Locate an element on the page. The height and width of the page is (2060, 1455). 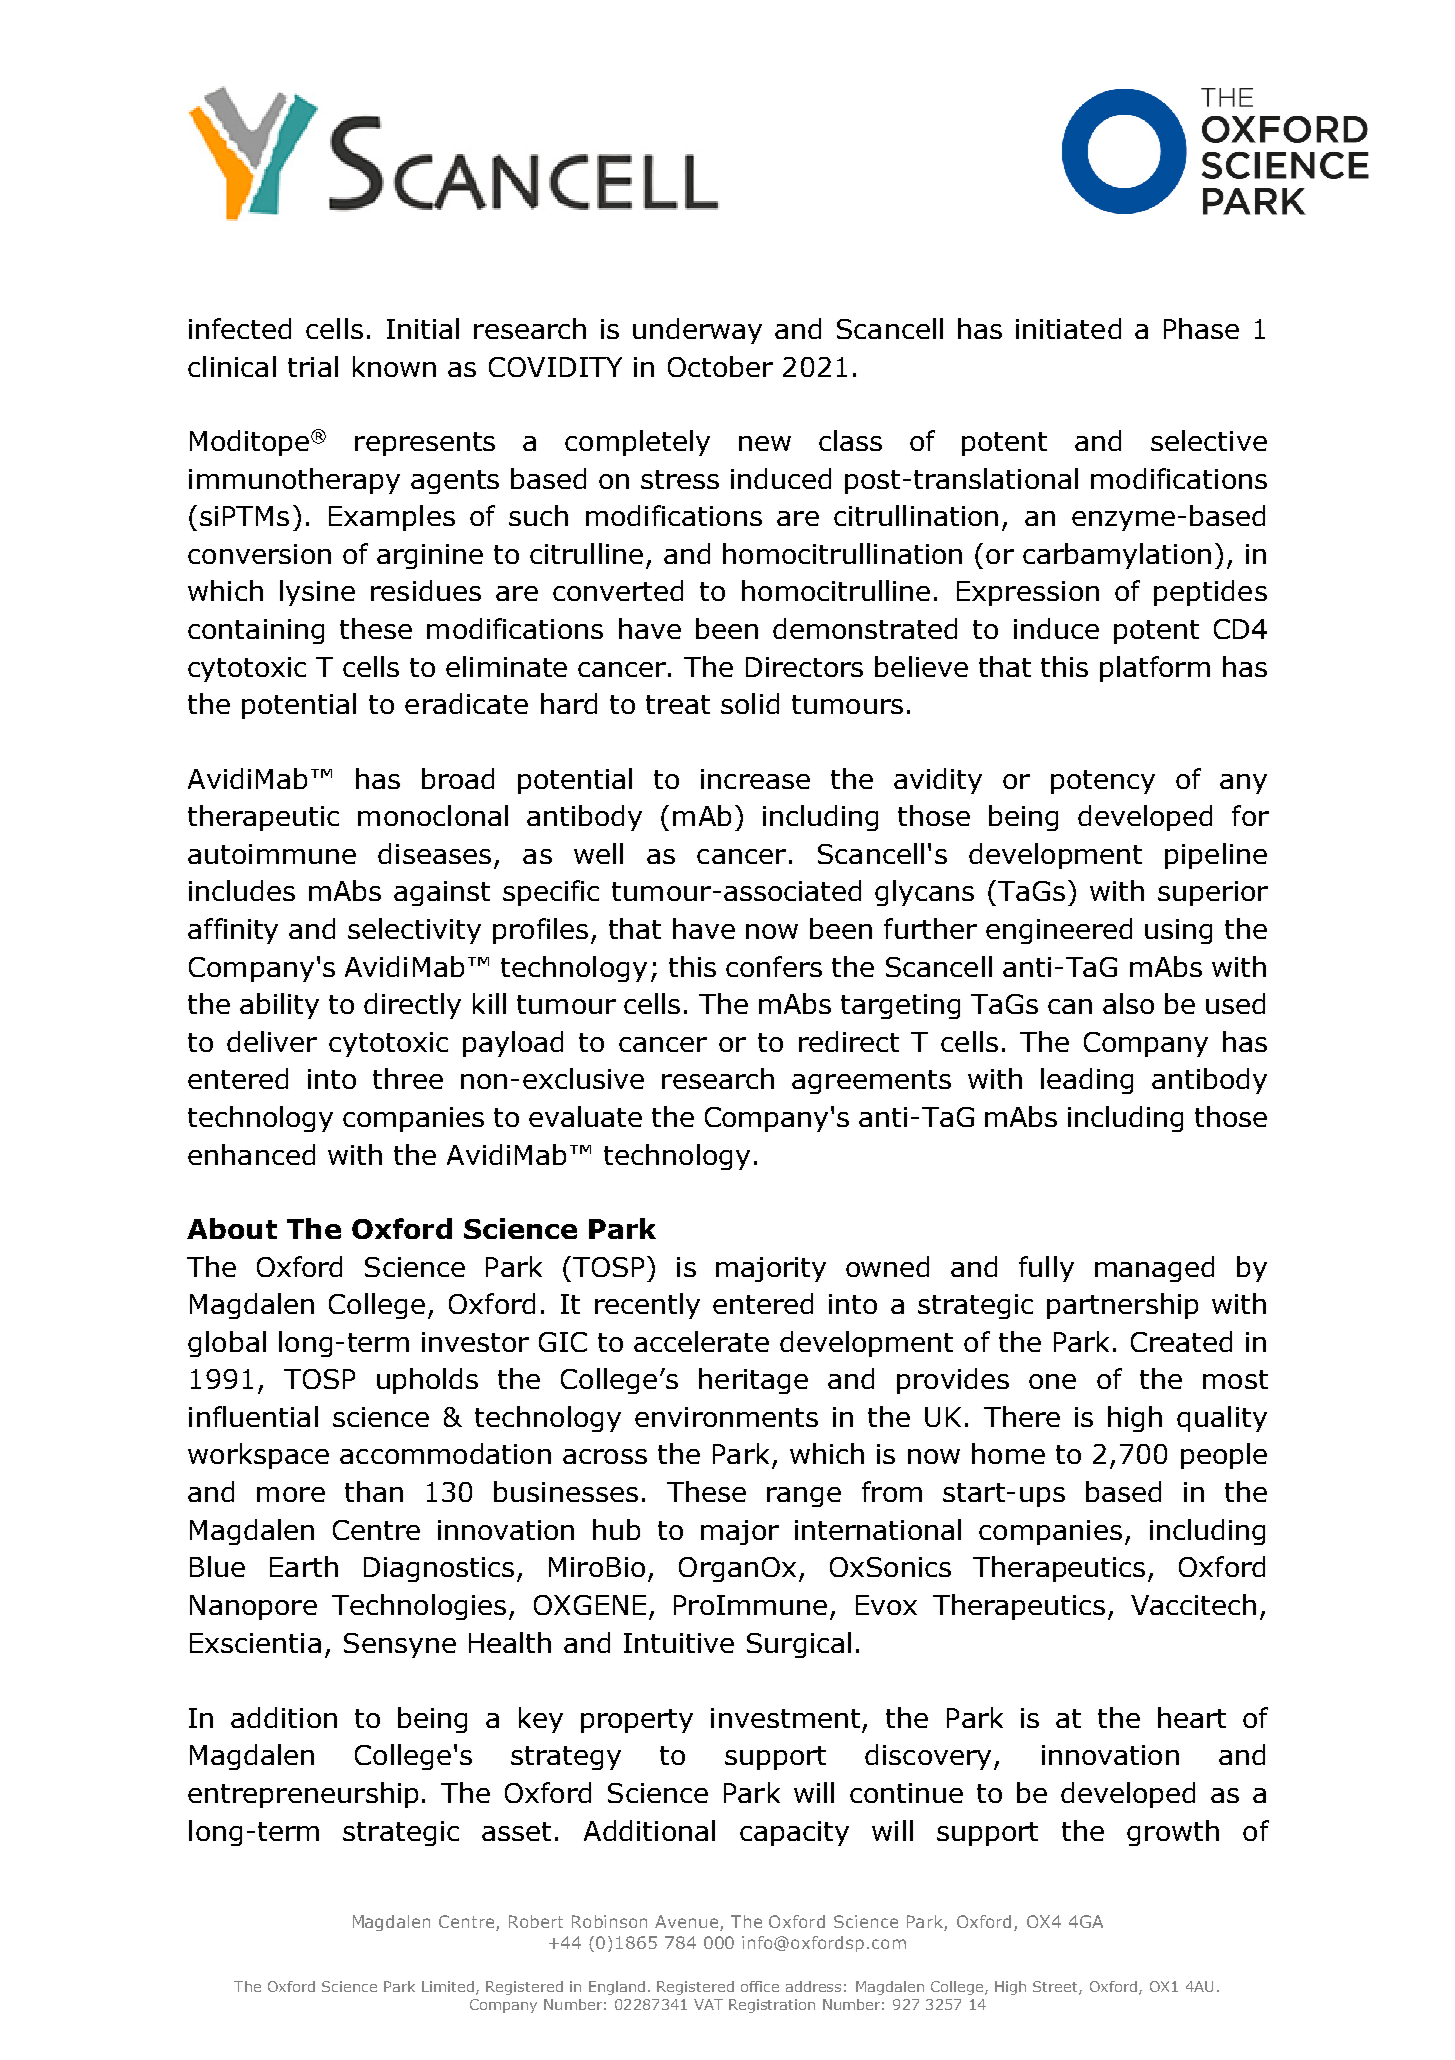
trial is located at coordinates (313, 366).
